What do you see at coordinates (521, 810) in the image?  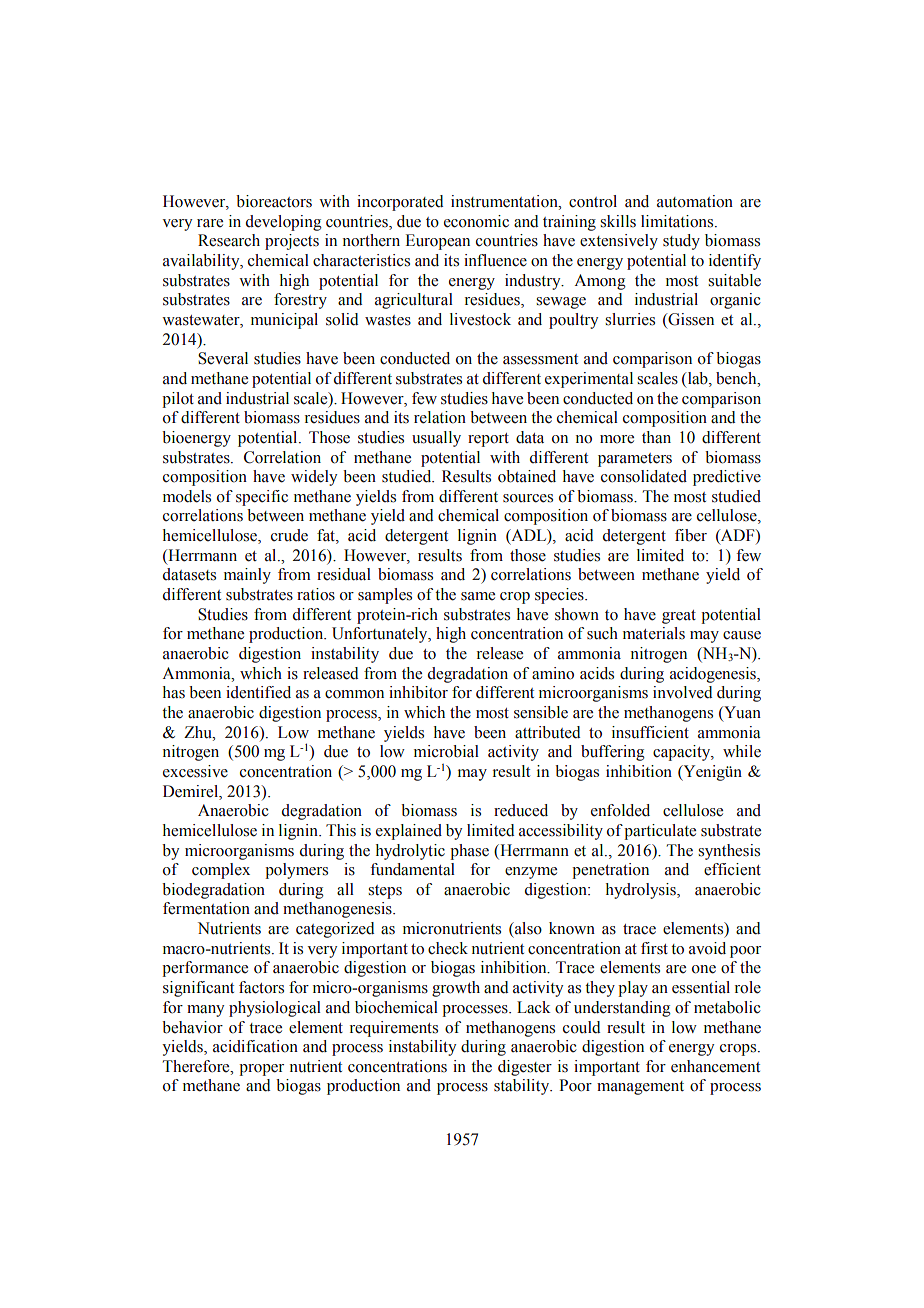 I see `reduced` at bounding box center [521, 810].
